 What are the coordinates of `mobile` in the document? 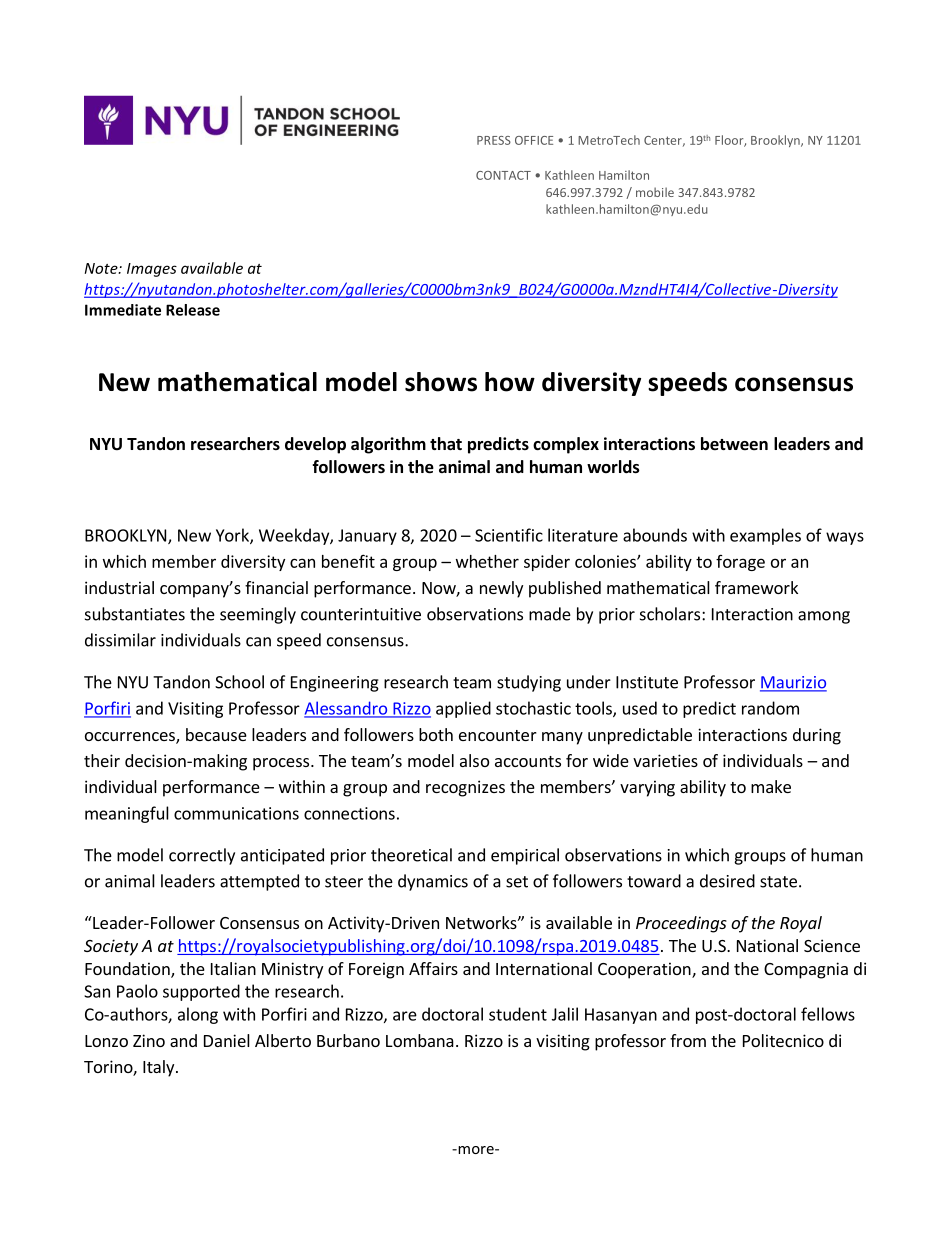 It's located at (655, 192).
